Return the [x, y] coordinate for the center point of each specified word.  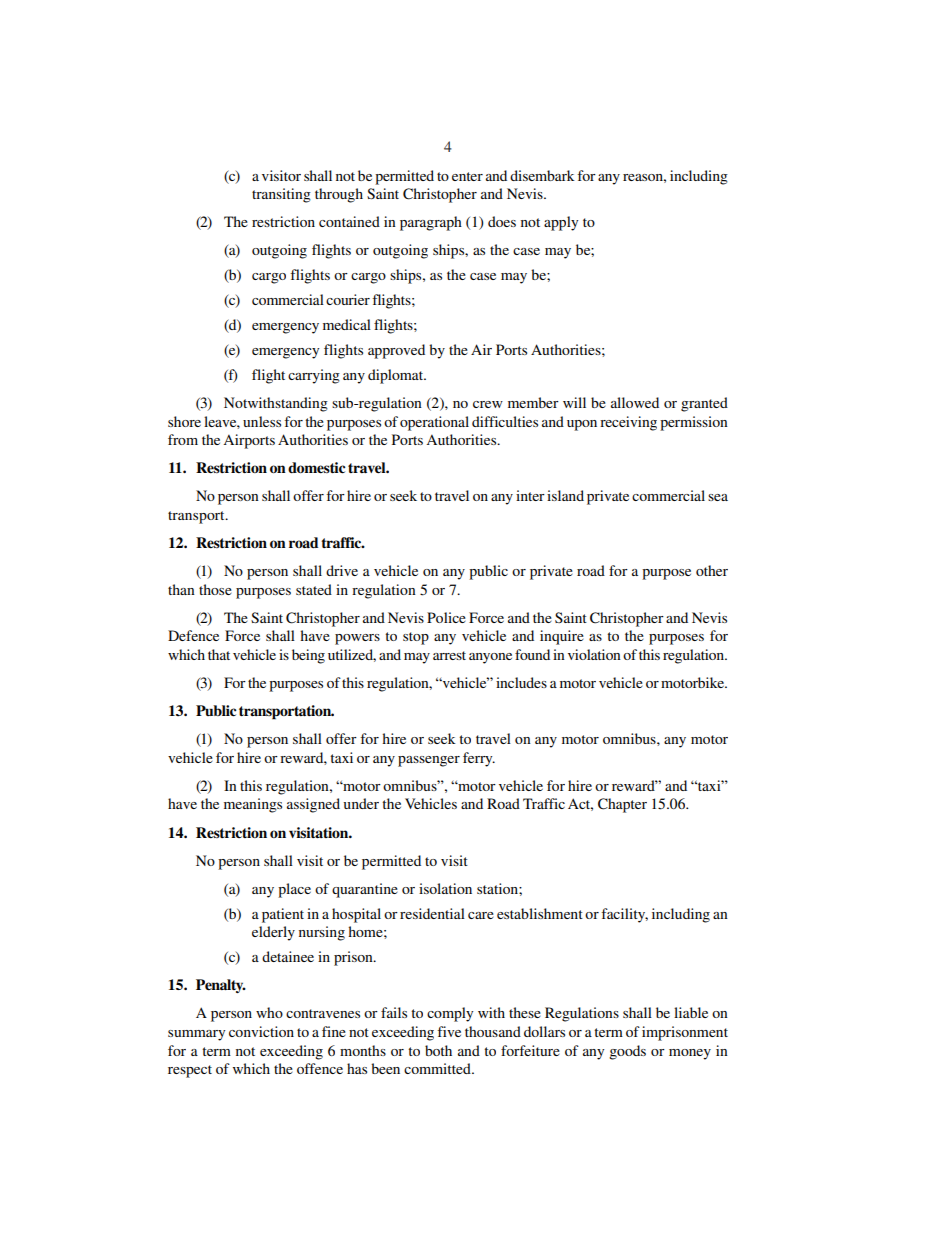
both [438, 1050]
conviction [261, 1031]
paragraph [431, 223]
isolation [445, 888]
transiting [281, 195]
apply [561, 223]
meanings [253, 805]
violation [594, 654]
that [219, 654]
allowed [635, 402]
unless [262, 421]
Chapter [622, 805]
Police [446, 617]
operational [434, 423]
